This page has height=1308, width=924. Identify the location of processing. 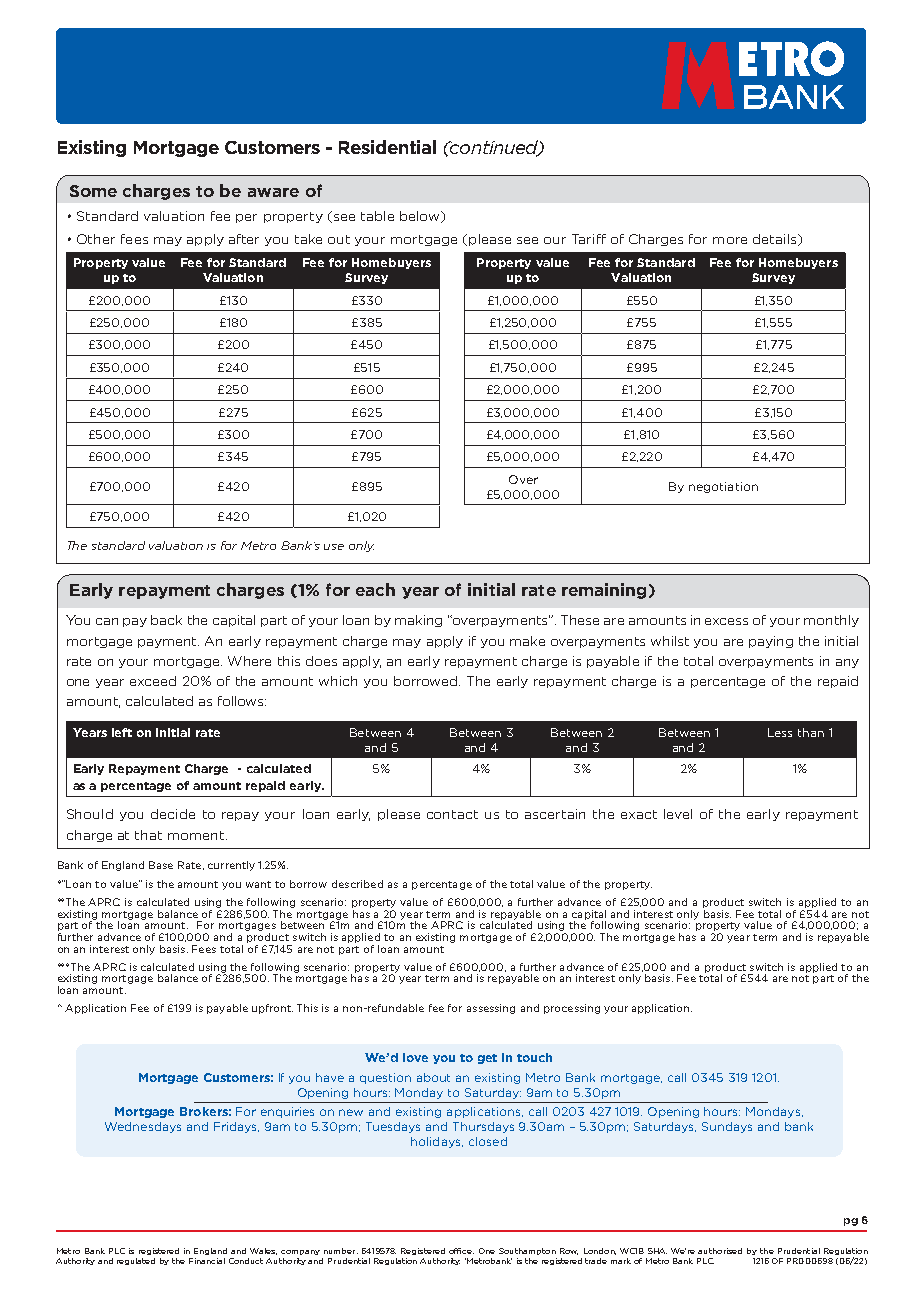
(572, 1009).
